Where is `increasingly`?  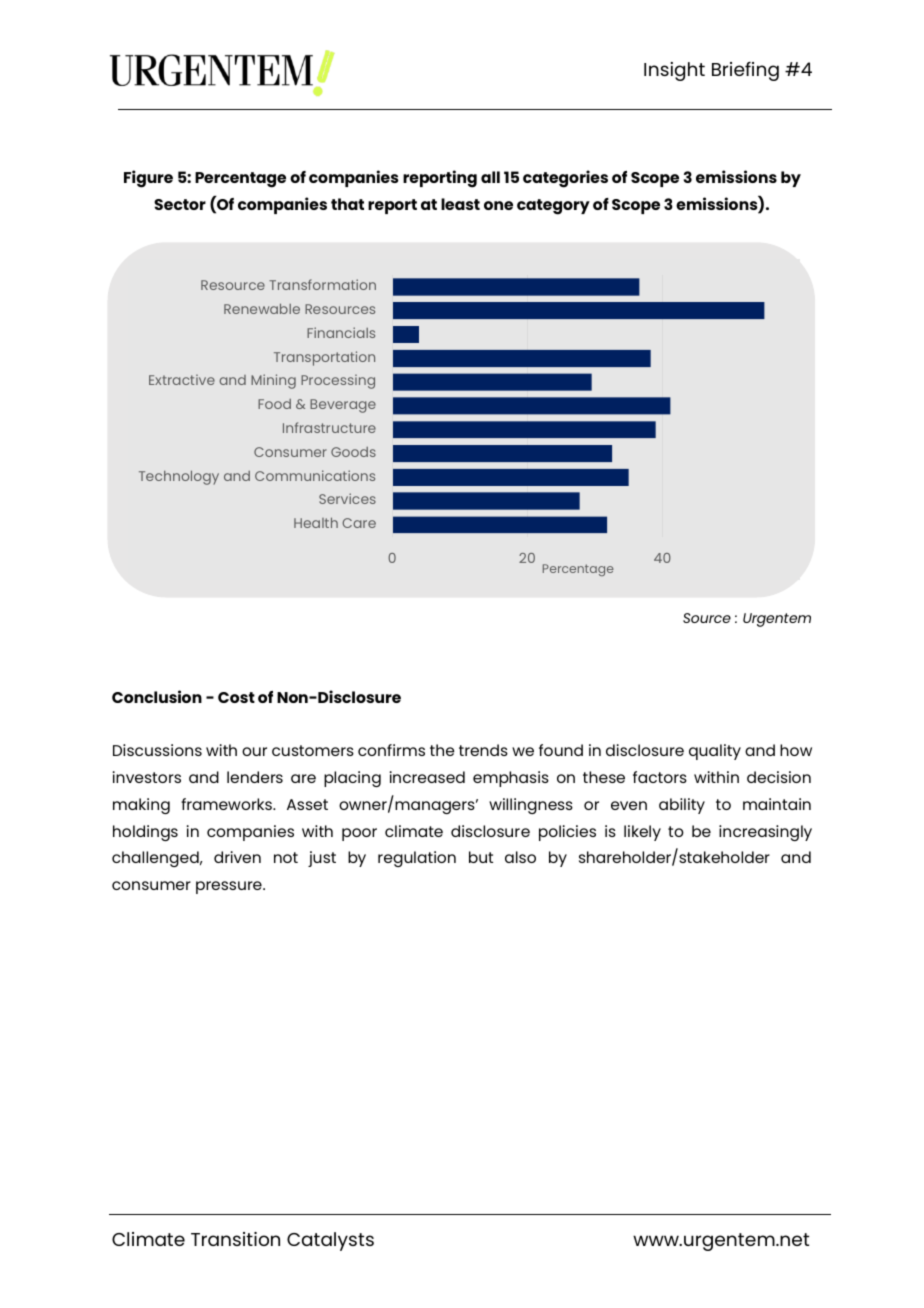
increasingly is located at coordinates (765, 833).
